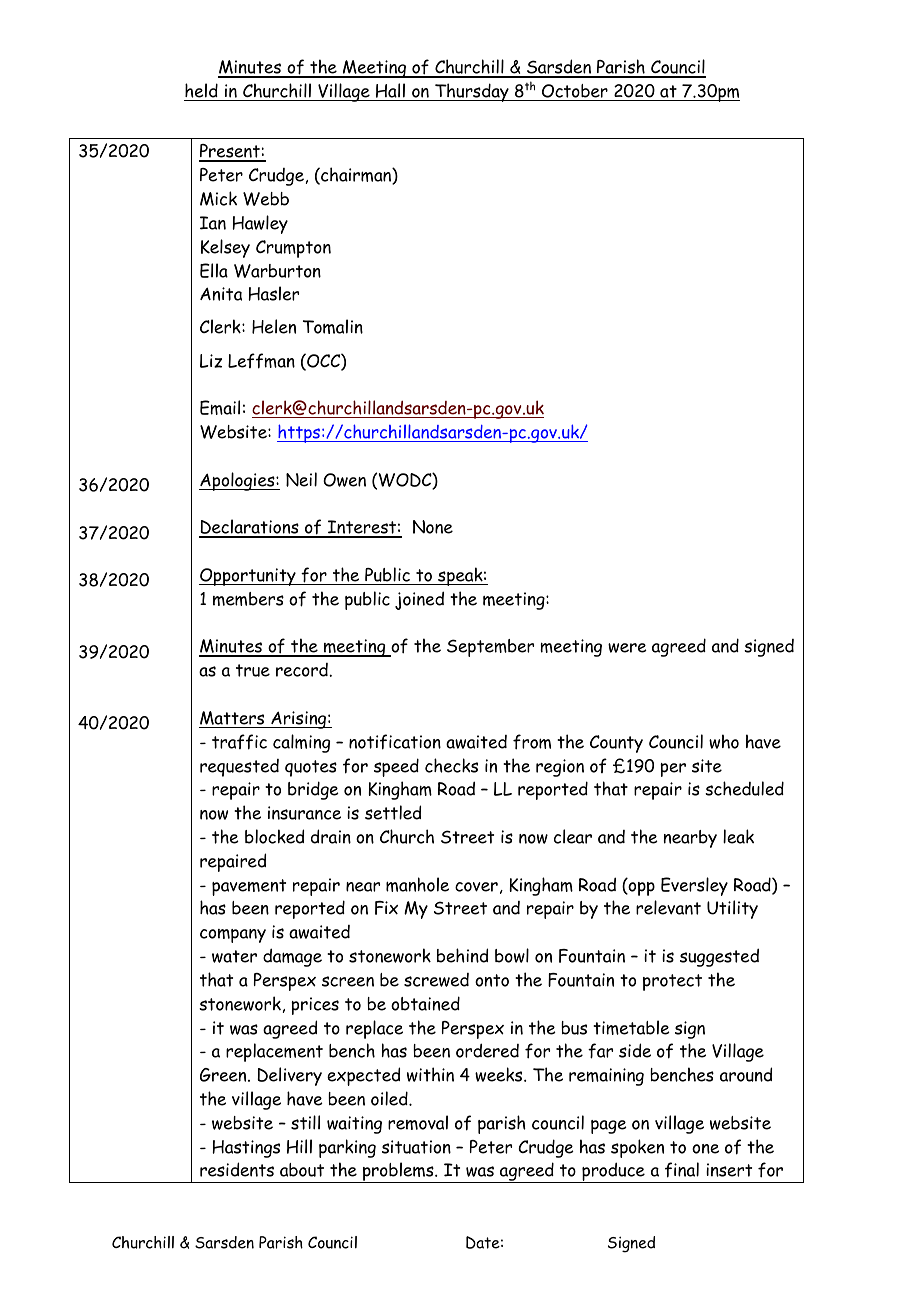 The height and width of the screenshot is (1308, 924). Describe the element at coordinates (230, 152) in the screenshot. I see `Present` at that location.
